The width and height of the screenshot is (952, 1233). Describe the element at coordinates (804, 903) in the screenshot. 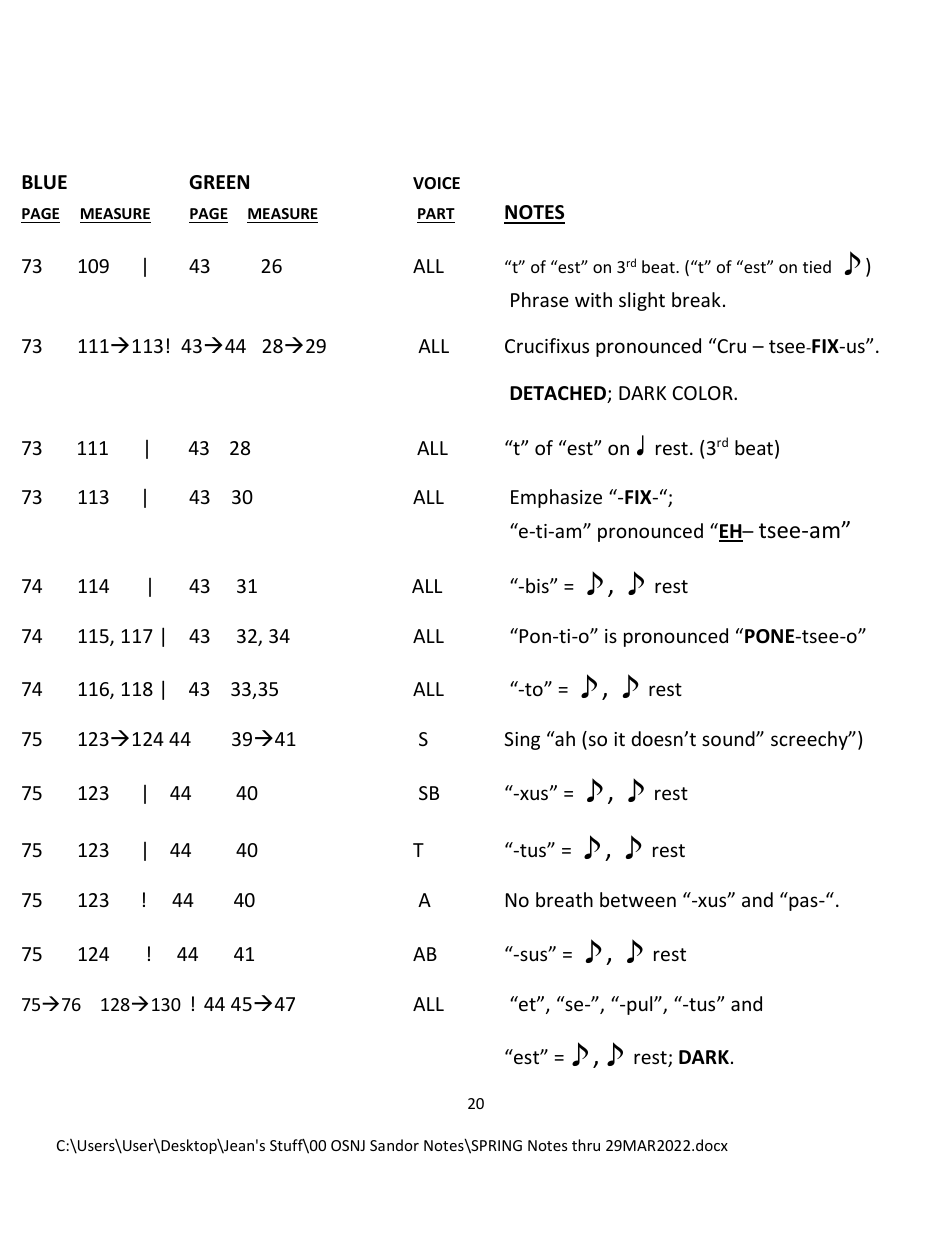

I see `pas` at that location.
